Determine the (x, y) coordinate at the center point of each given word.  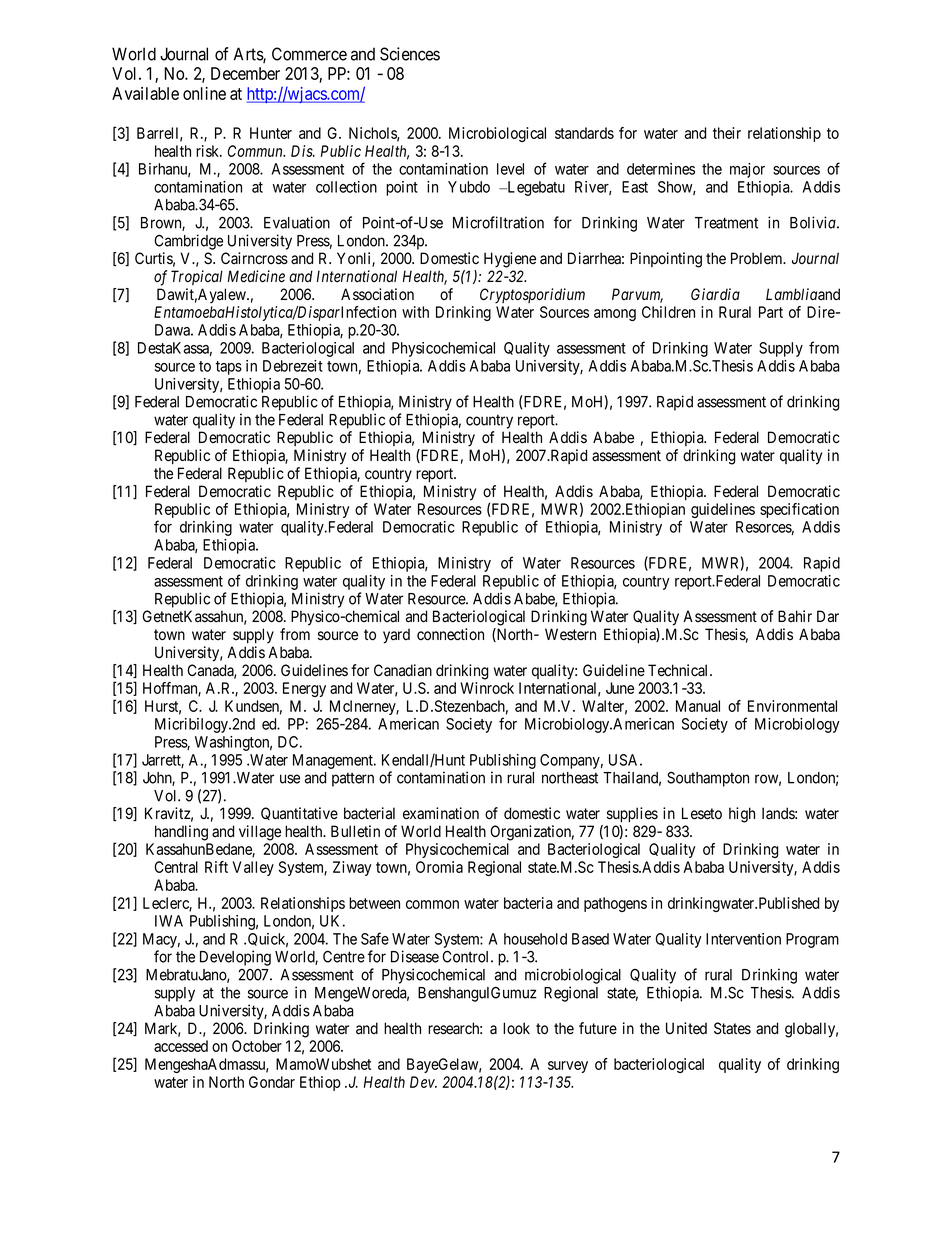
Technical (679, 670)
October (257, 1046)
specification (799, 510)
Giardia (715, 294)
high (742, 815)
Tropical (197, 277)
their (727, 133)
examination (441, 813)
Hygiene (510, 260)
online (204, 93)
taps (229, 368)
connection (450, 634)
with (415, 312)
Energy (304, 689)
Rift (216, 867)
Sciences (410, 54)
